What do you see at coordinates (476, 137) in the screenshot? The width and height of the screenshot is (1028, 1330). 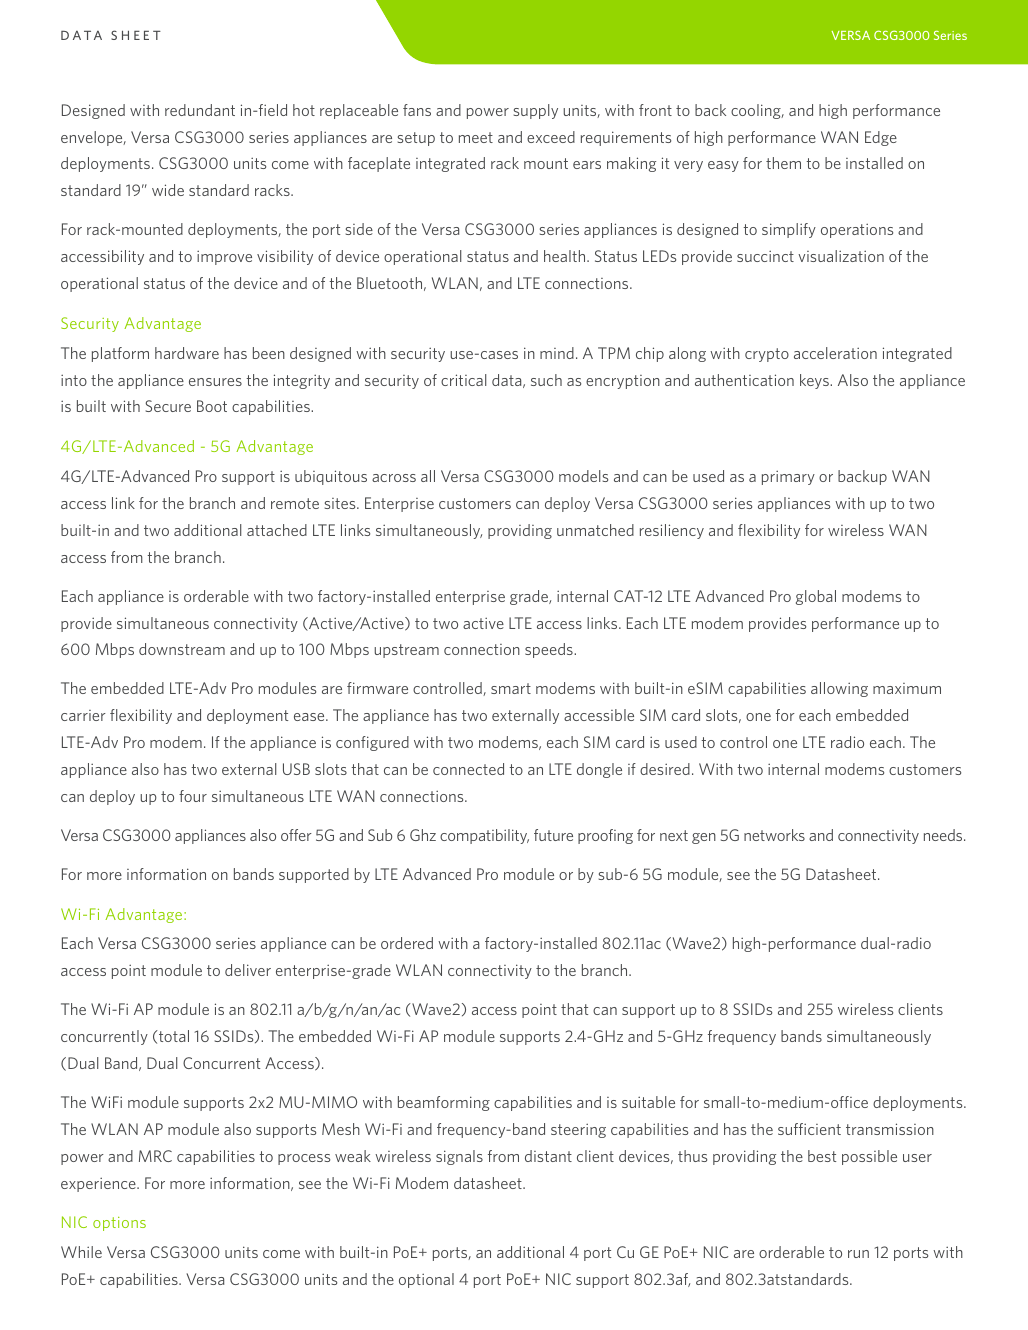 I see `meet` at bounding box center [476, 137].
